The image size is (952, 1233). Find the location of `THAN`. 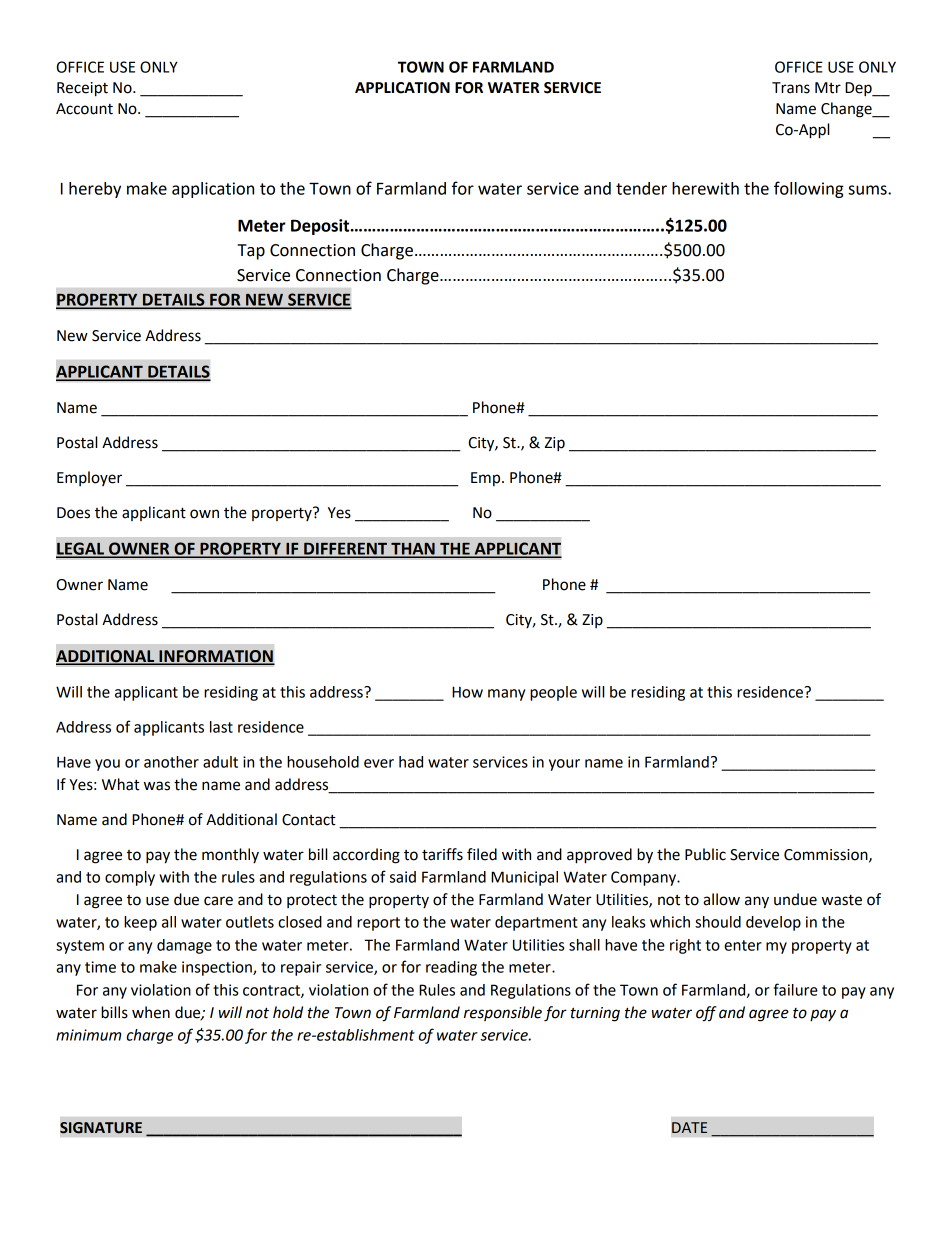

THAN is located at coordinates (413, 550).
